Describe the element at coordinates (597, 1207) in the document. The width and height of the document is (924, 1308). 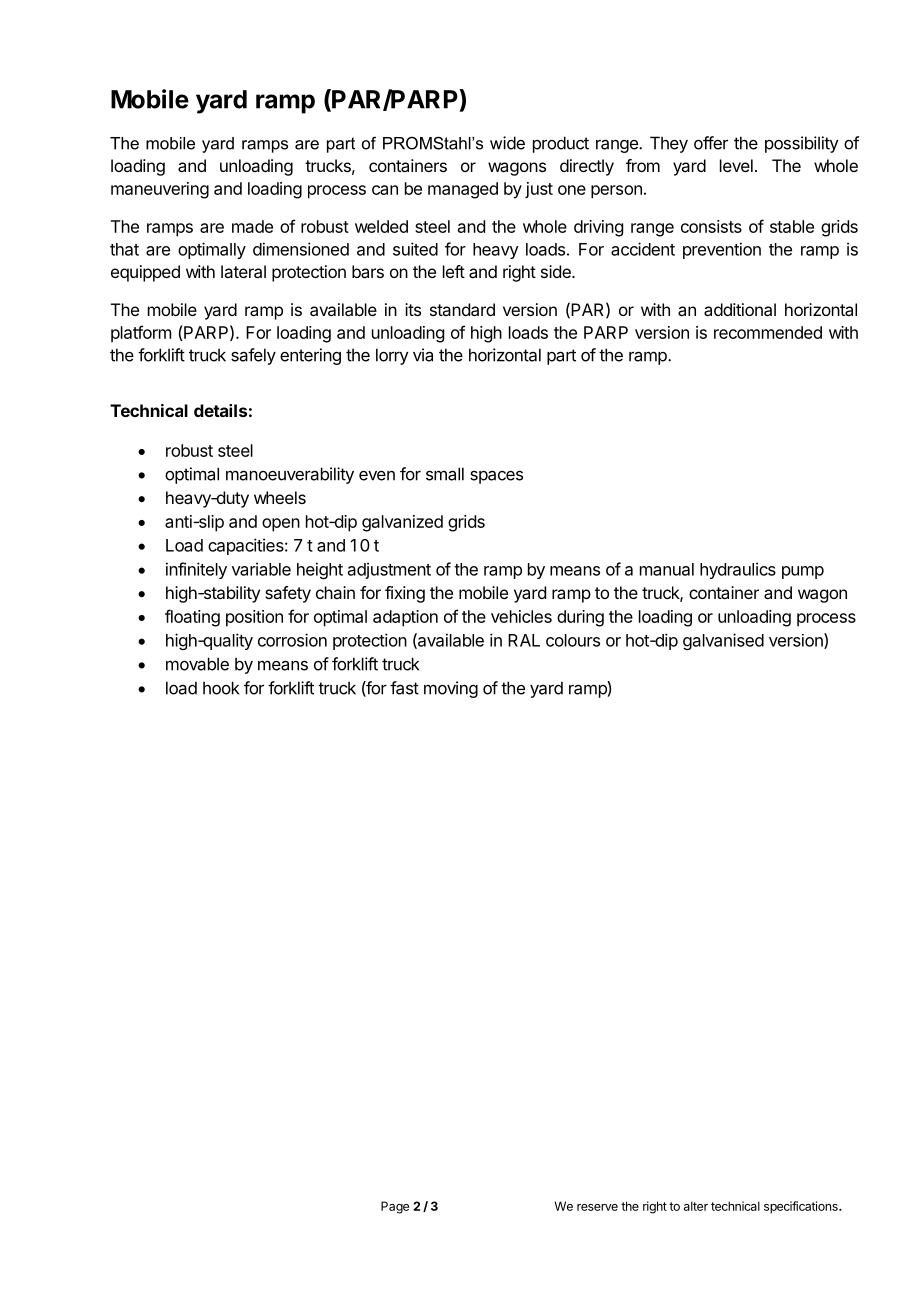
I see `reserve` at that location.
